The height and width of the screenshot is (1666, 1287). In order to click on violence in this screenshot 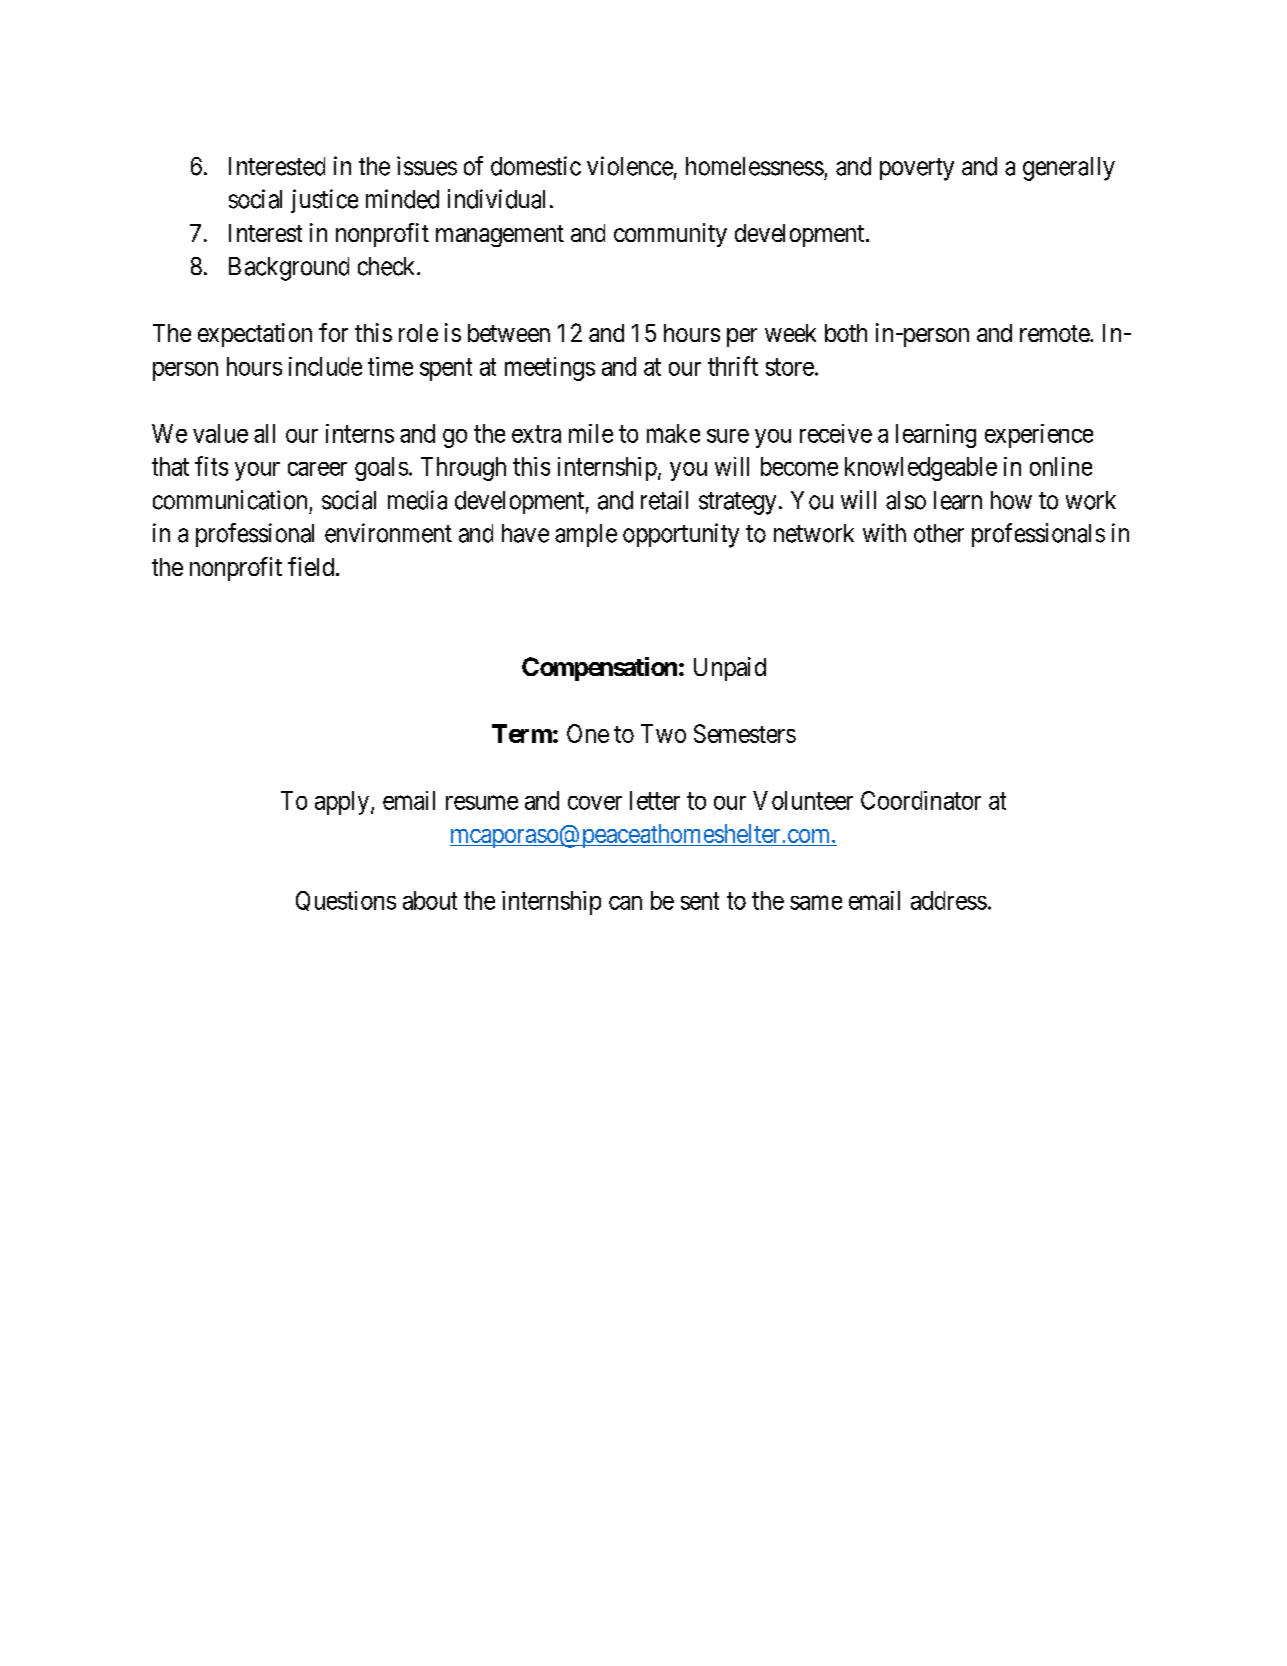, I will do `click(630, 166)`.
